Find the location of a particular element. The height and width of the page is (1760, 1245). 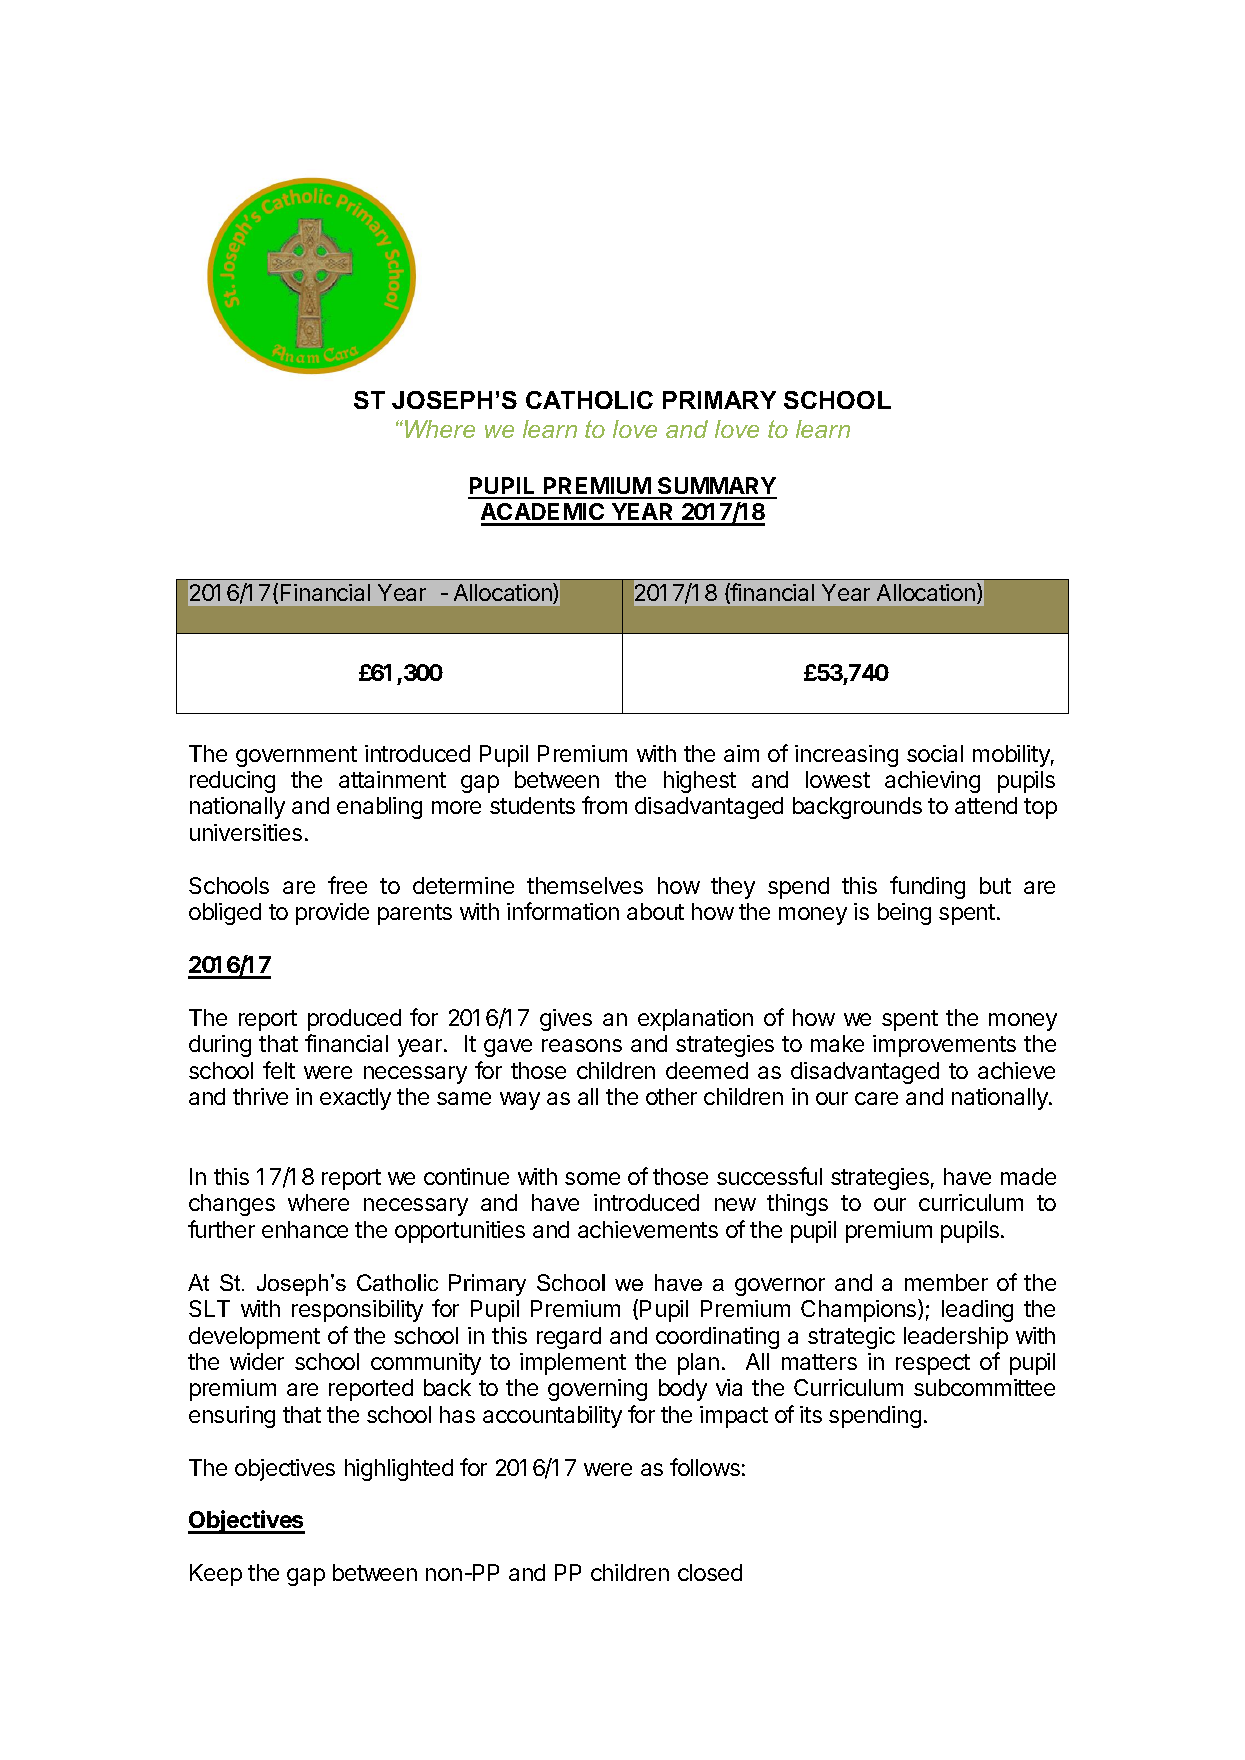

some is located at coordinates (592, 1178).
